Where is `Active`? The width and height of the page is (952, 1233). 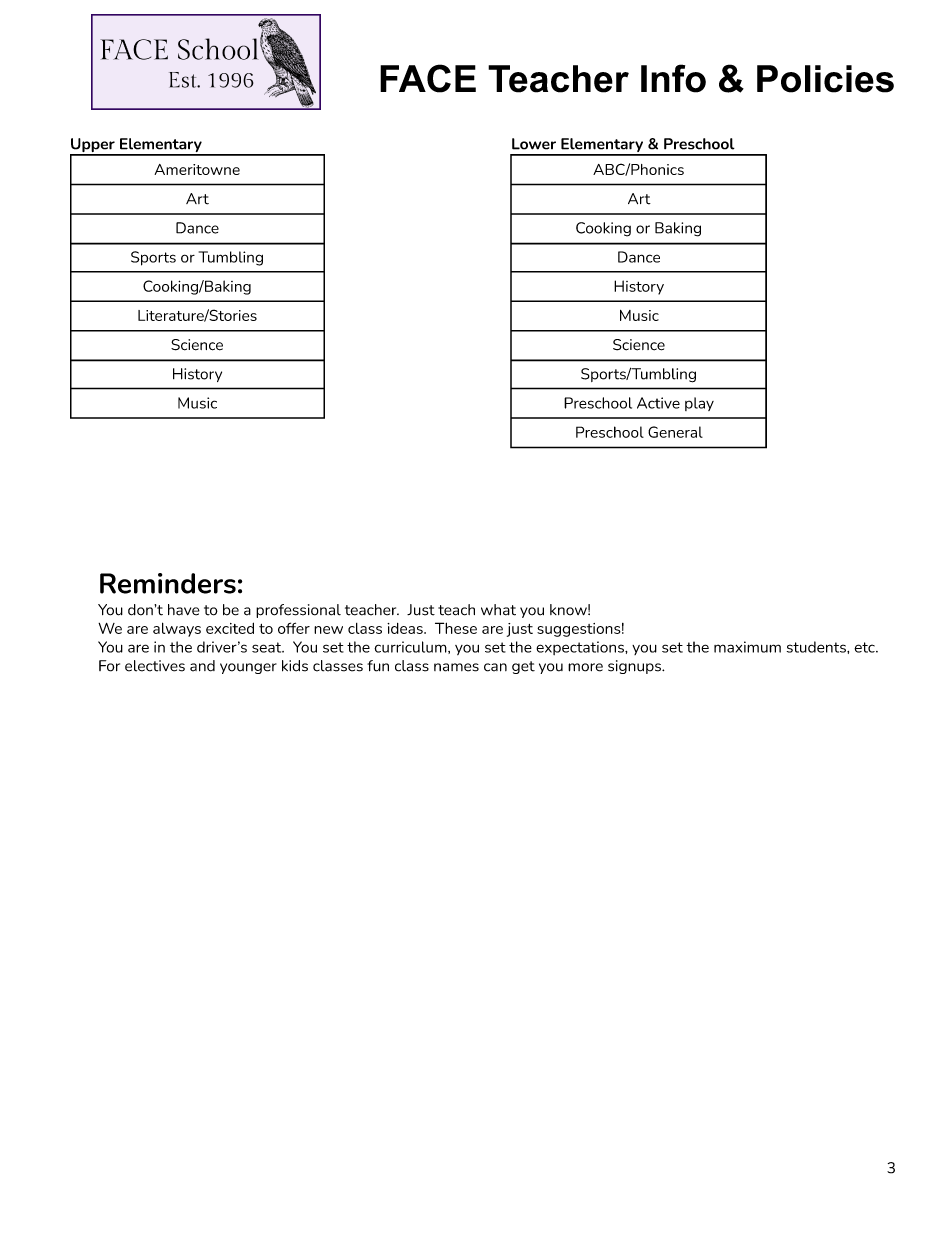 Active is located at coordinates (658, 403).
